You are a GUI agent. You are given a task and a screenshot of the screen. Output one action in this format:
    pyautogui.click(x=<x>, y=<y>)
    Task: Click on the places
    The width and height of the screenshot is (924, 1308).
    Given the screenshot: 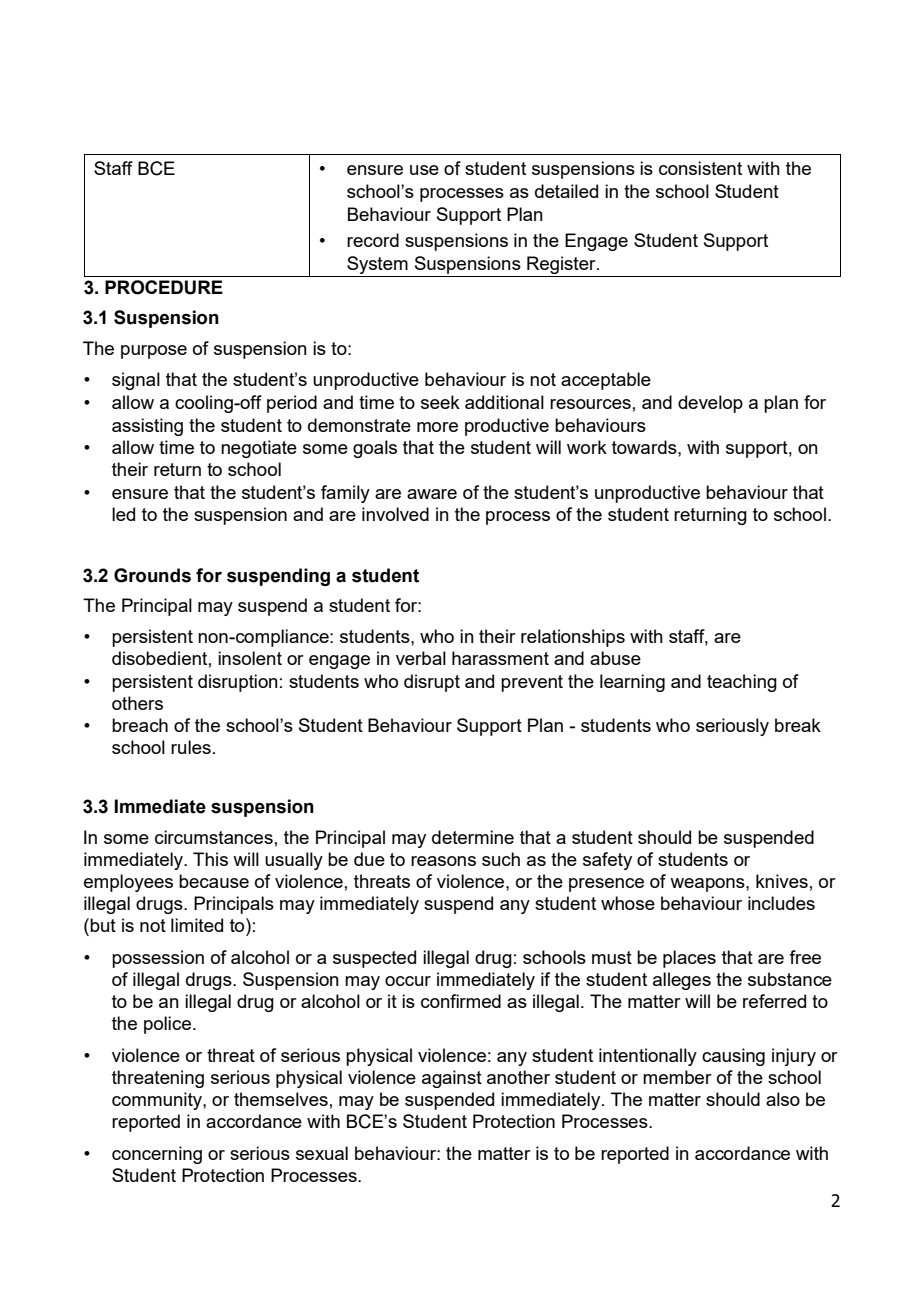 What is the action you would take?
    pyautogui.click(x=689, y=959)
